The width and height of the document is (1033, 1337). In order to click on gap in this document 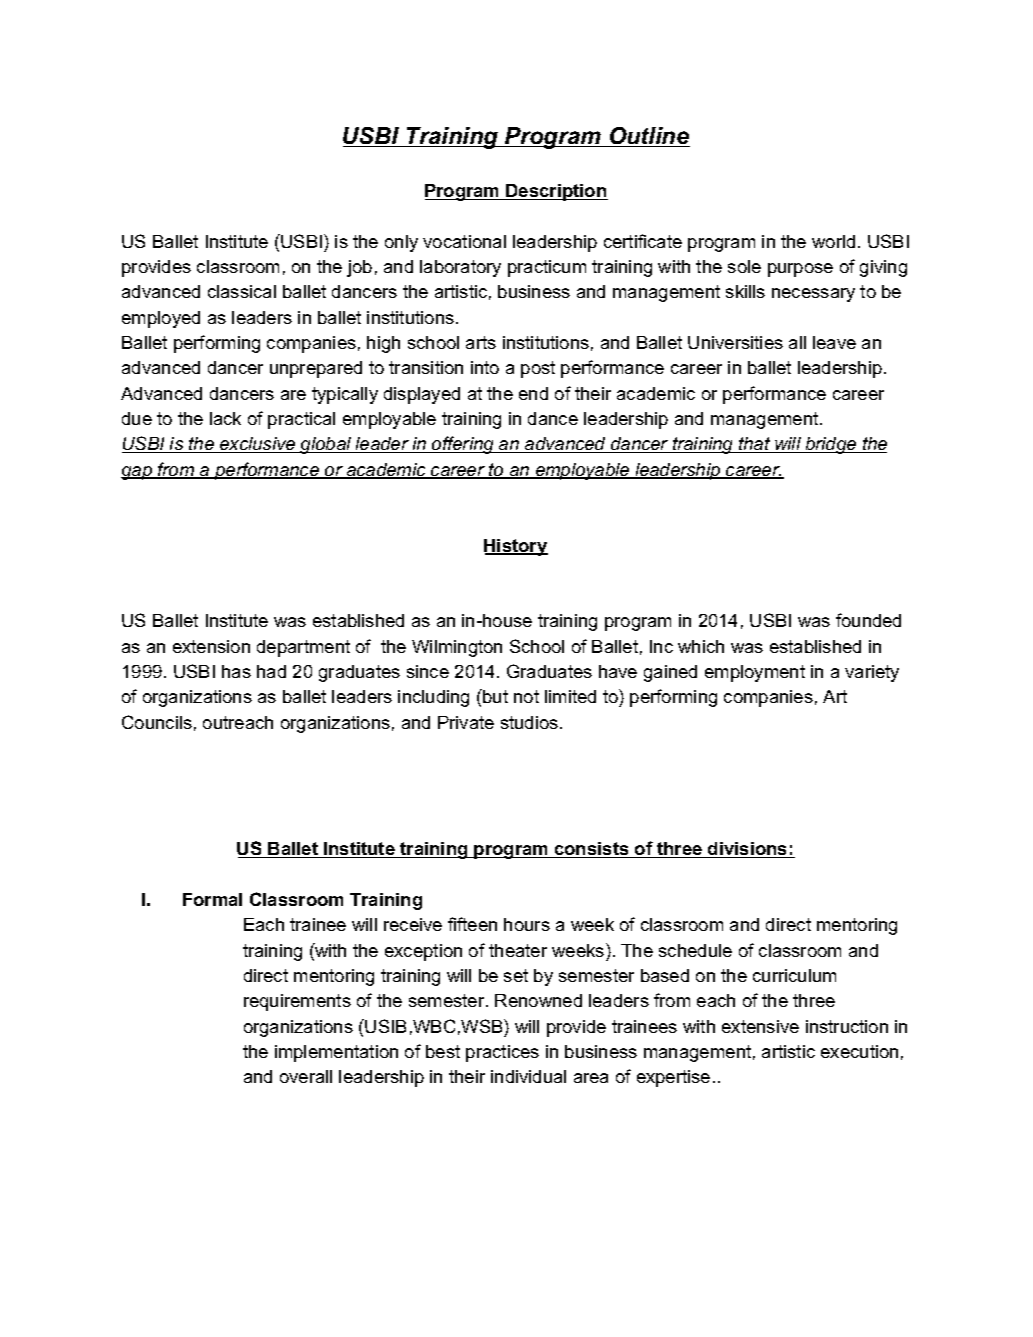, I will do `click(138, 473)`.
